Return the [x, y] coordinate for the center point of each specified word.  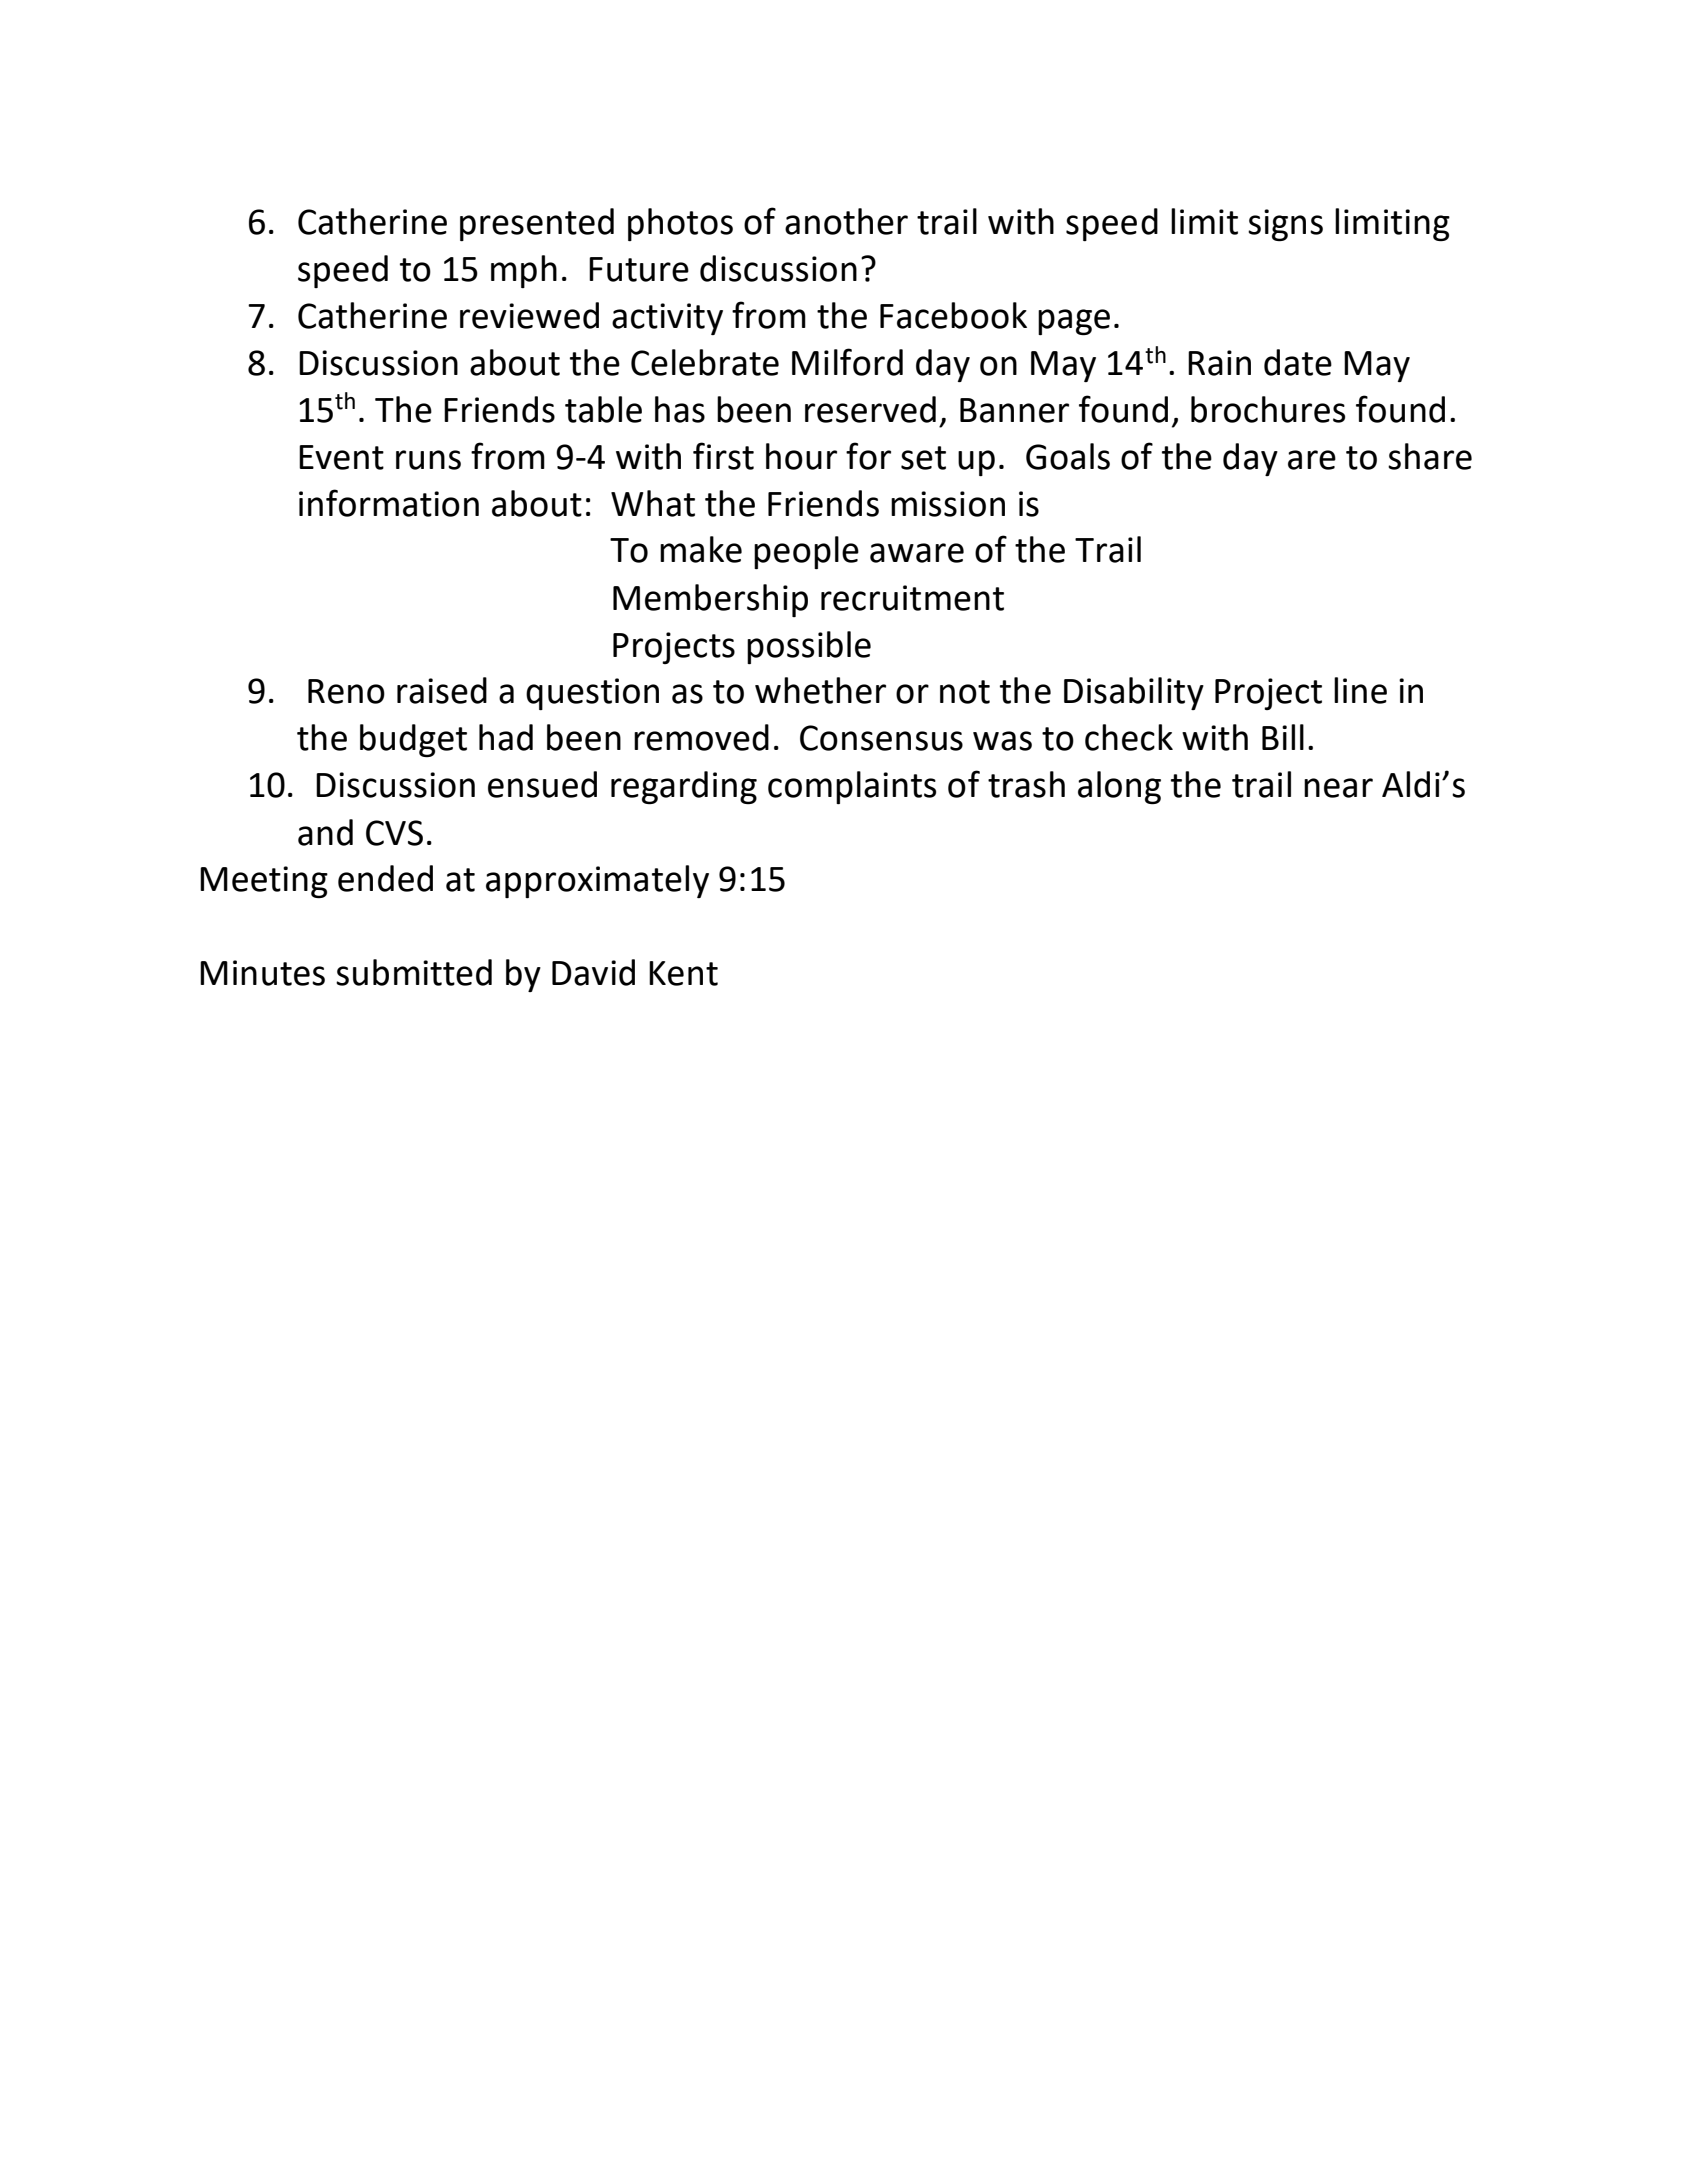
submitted [414, 972]
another [846, 221]
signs [1285, 225]
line [1360, 690]
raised [442, 690]
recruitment [912, 598]
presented [537, 224]
